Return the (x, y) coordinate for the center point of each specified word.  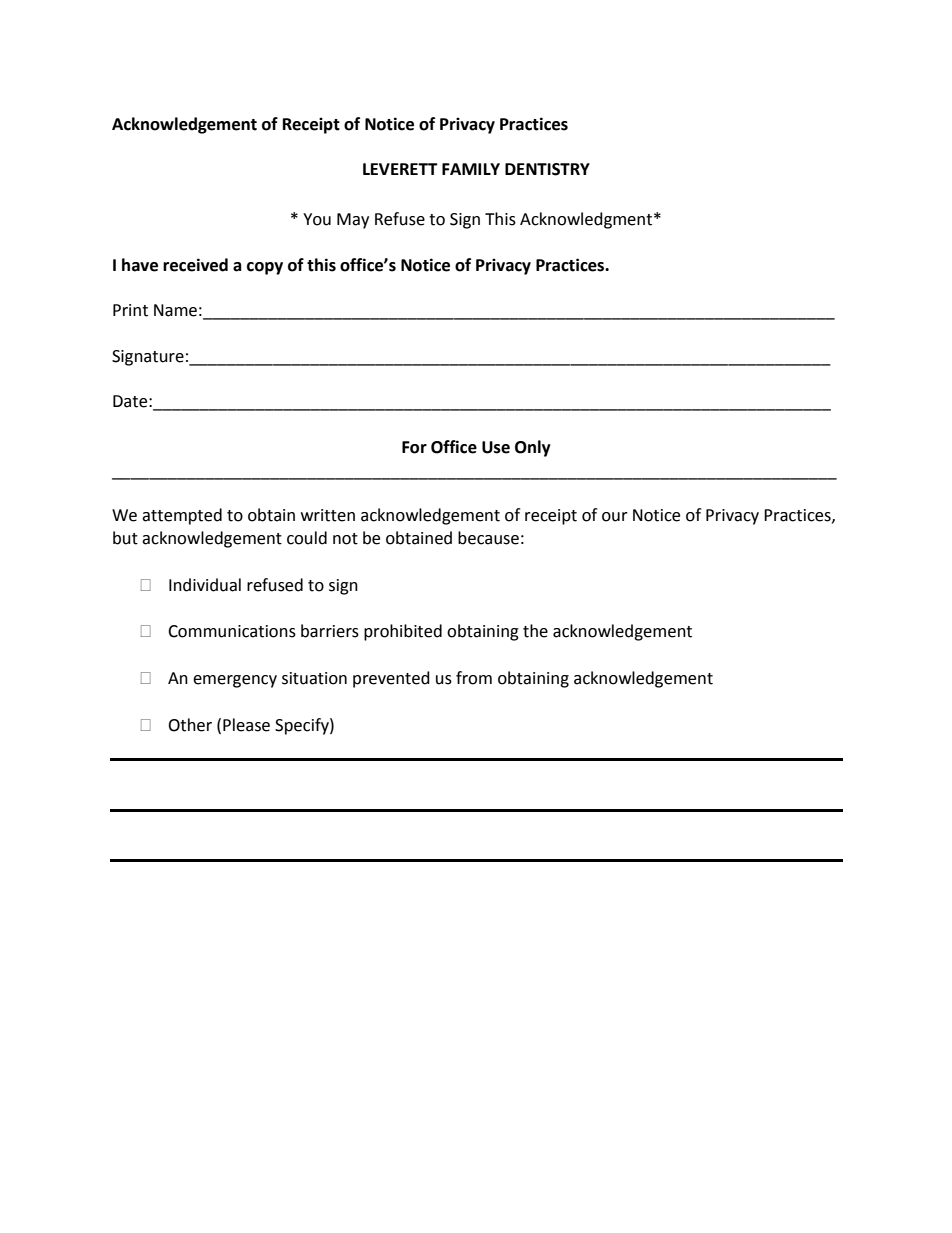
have (140, 265)
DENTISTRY (547, 169)
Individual (205, 585)
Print (130, 310)
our (615, 517)
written (328, 515)
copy (265, 268)
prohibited (403, 632)
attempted (182, 516)
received (195, 265)
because (488, 538)
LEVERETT (400, 169)
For (414, 447)
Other (190, 725)
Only (533, 448)
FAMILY (471, 169)
